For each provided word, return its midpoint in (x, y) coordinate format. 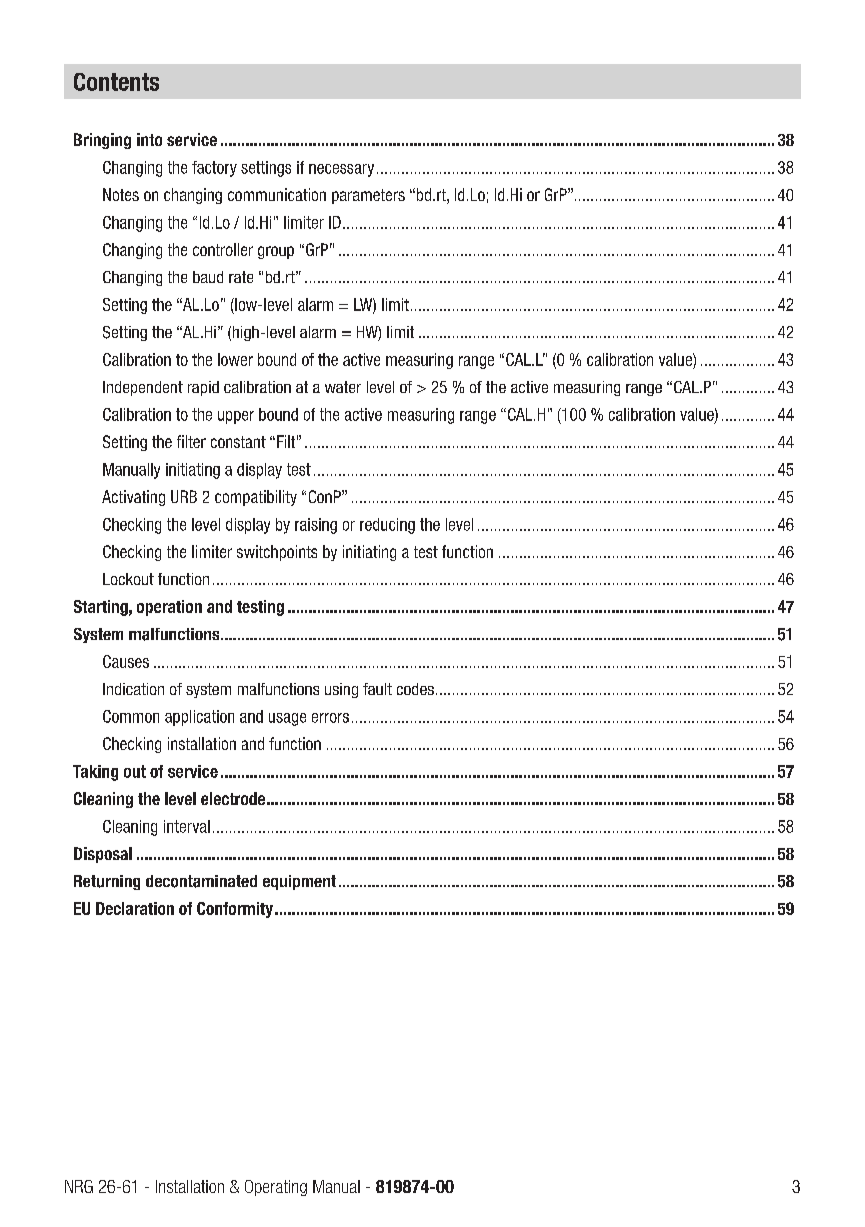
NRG (79, 1186)
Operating (276, 1188)
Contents (116, 82)
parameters (368, 196)
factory (214, 169)
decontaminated (201, 881)
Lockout (128, 579)
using (341, 690)
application (199, 718)
